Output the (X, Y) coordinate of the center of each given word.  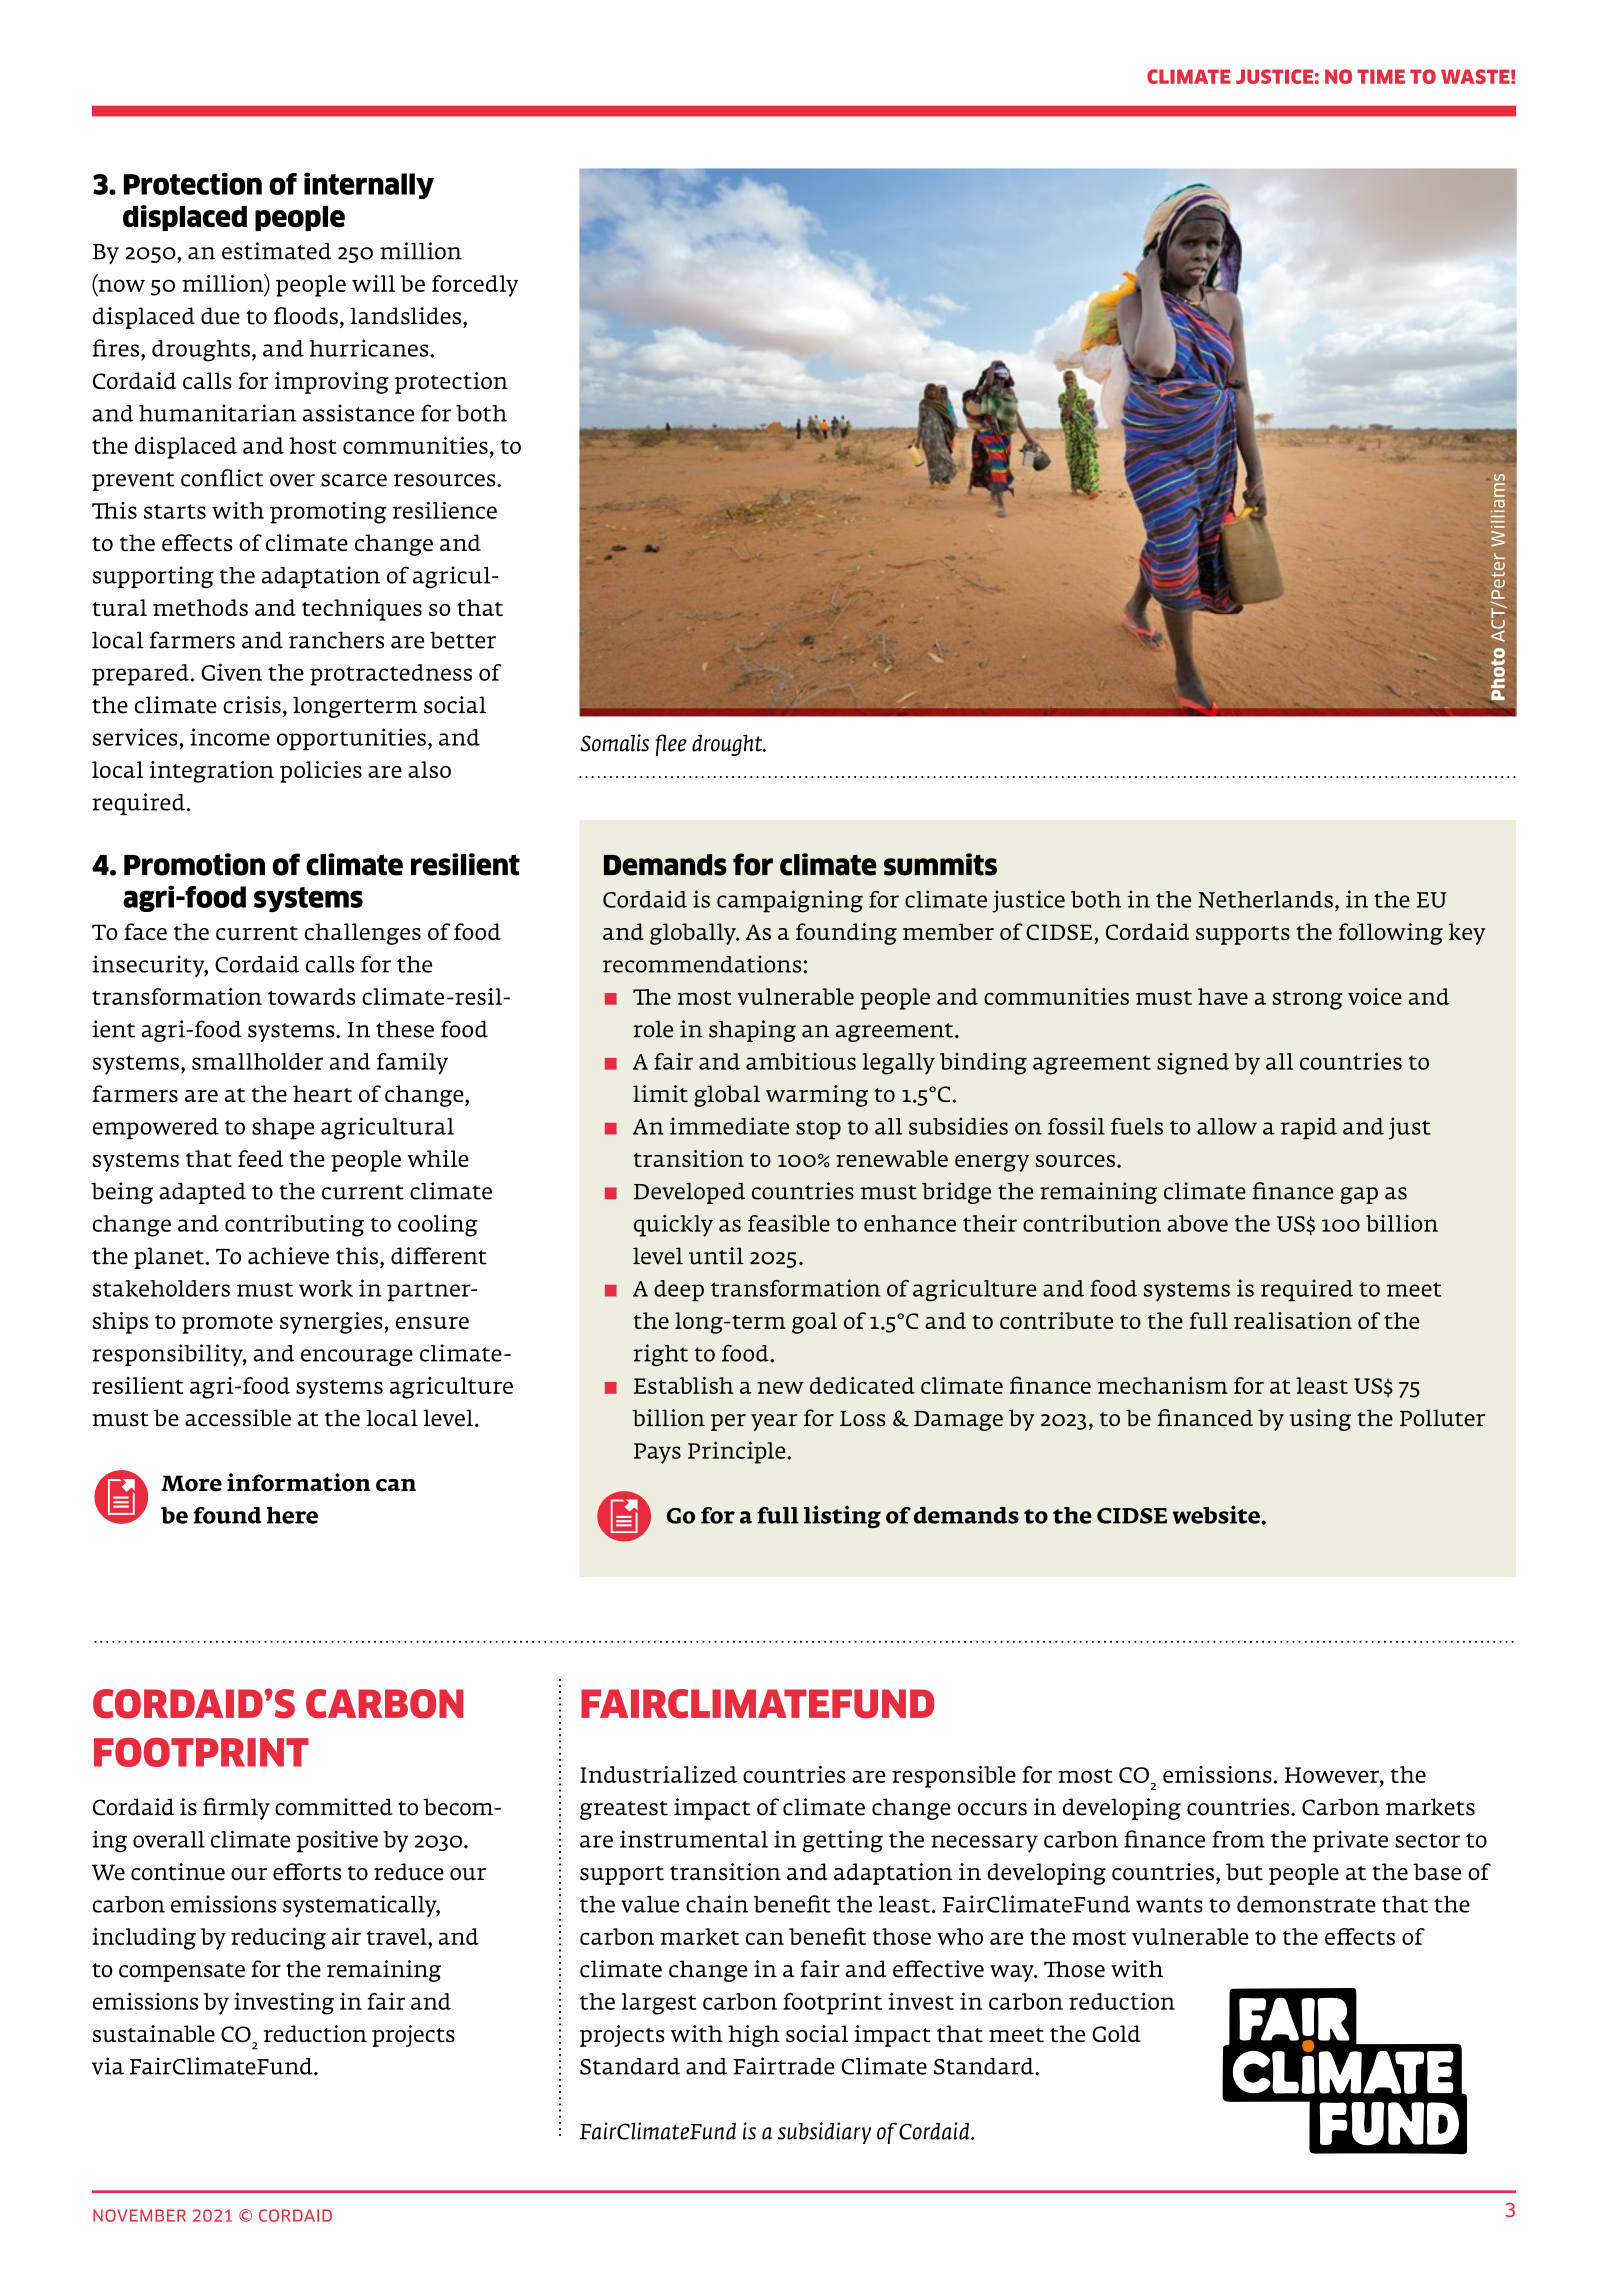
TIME (1381, 76)
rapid (1308, 1128)
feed (260, 1158)
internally (369, 185)
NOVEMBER (139, 2215)
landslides (405, 316)
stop (818, 1130)
